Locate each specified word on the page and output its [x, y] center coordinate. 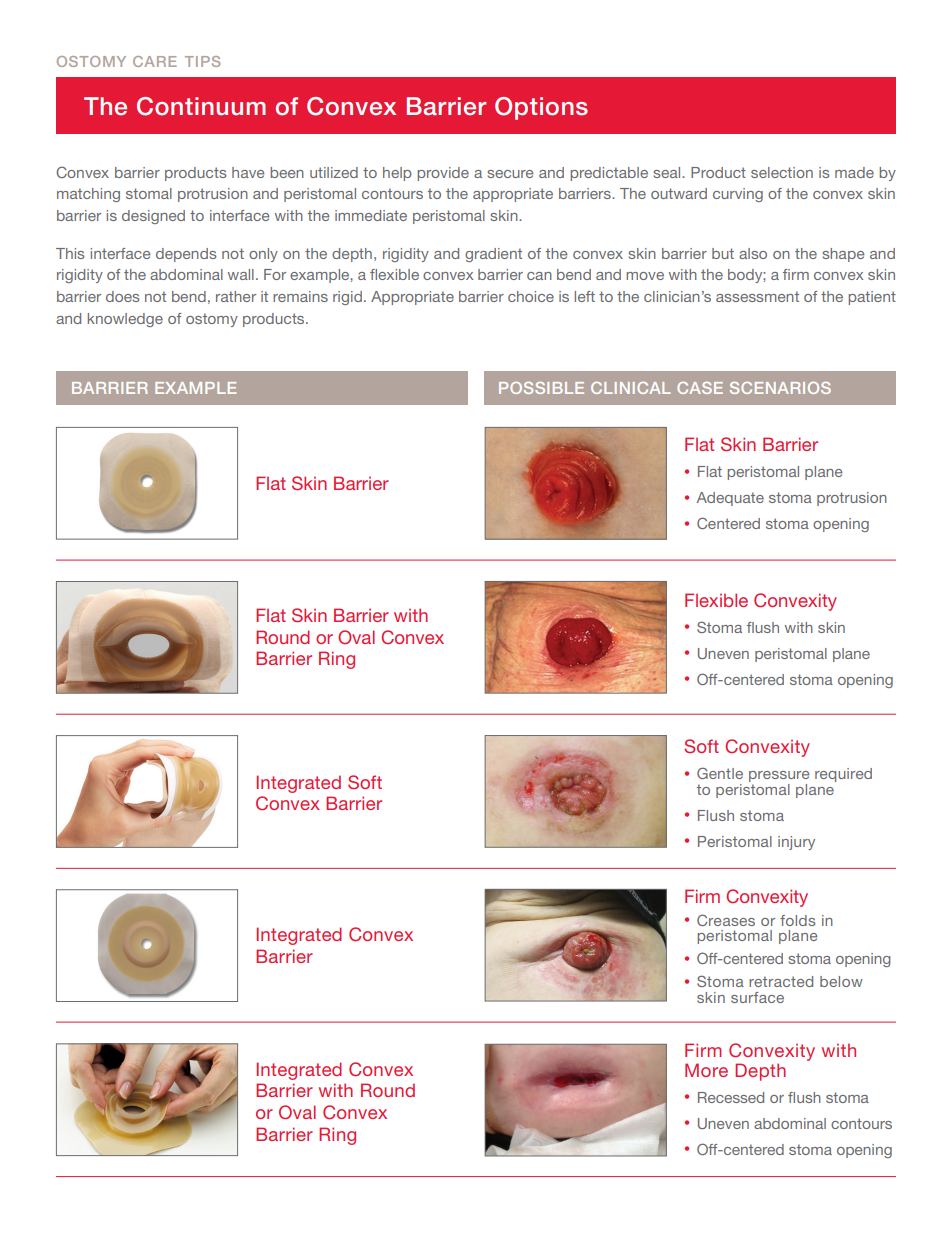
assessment [757, 296]
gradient [493, 255]
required [843, 775]
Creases [726, 920]
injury [796, 843]
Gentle [720, 773]
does [123, 296]
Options [541, 108]
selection [782, 172]
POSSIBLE [541, 388]
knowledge [125, 320]
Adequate [730, 499]
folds [798, 920]
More [706, 1070]
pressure [779, 778]
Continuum [201, 106]
